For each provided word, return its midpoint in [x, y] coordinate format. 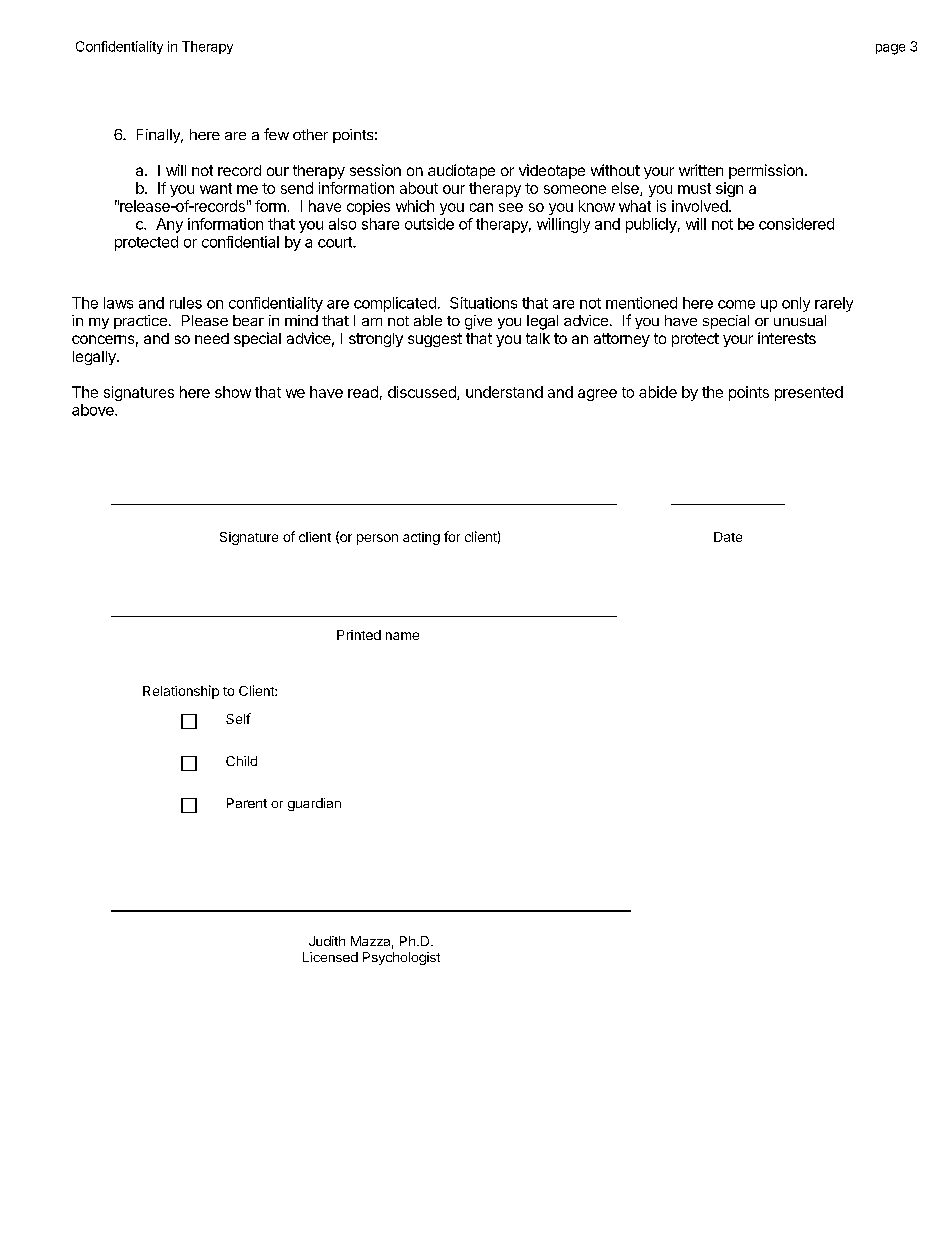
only [796, 304]
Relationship [181, 692]
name [402, 636]
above [94, 410]
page [890, 49]
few [276, 134]
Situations [483, 303]
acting [421, 538]
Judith [327, 941]
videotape [552, 171]
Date [728, 537]
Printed [359, 635]
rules [186, 303]
